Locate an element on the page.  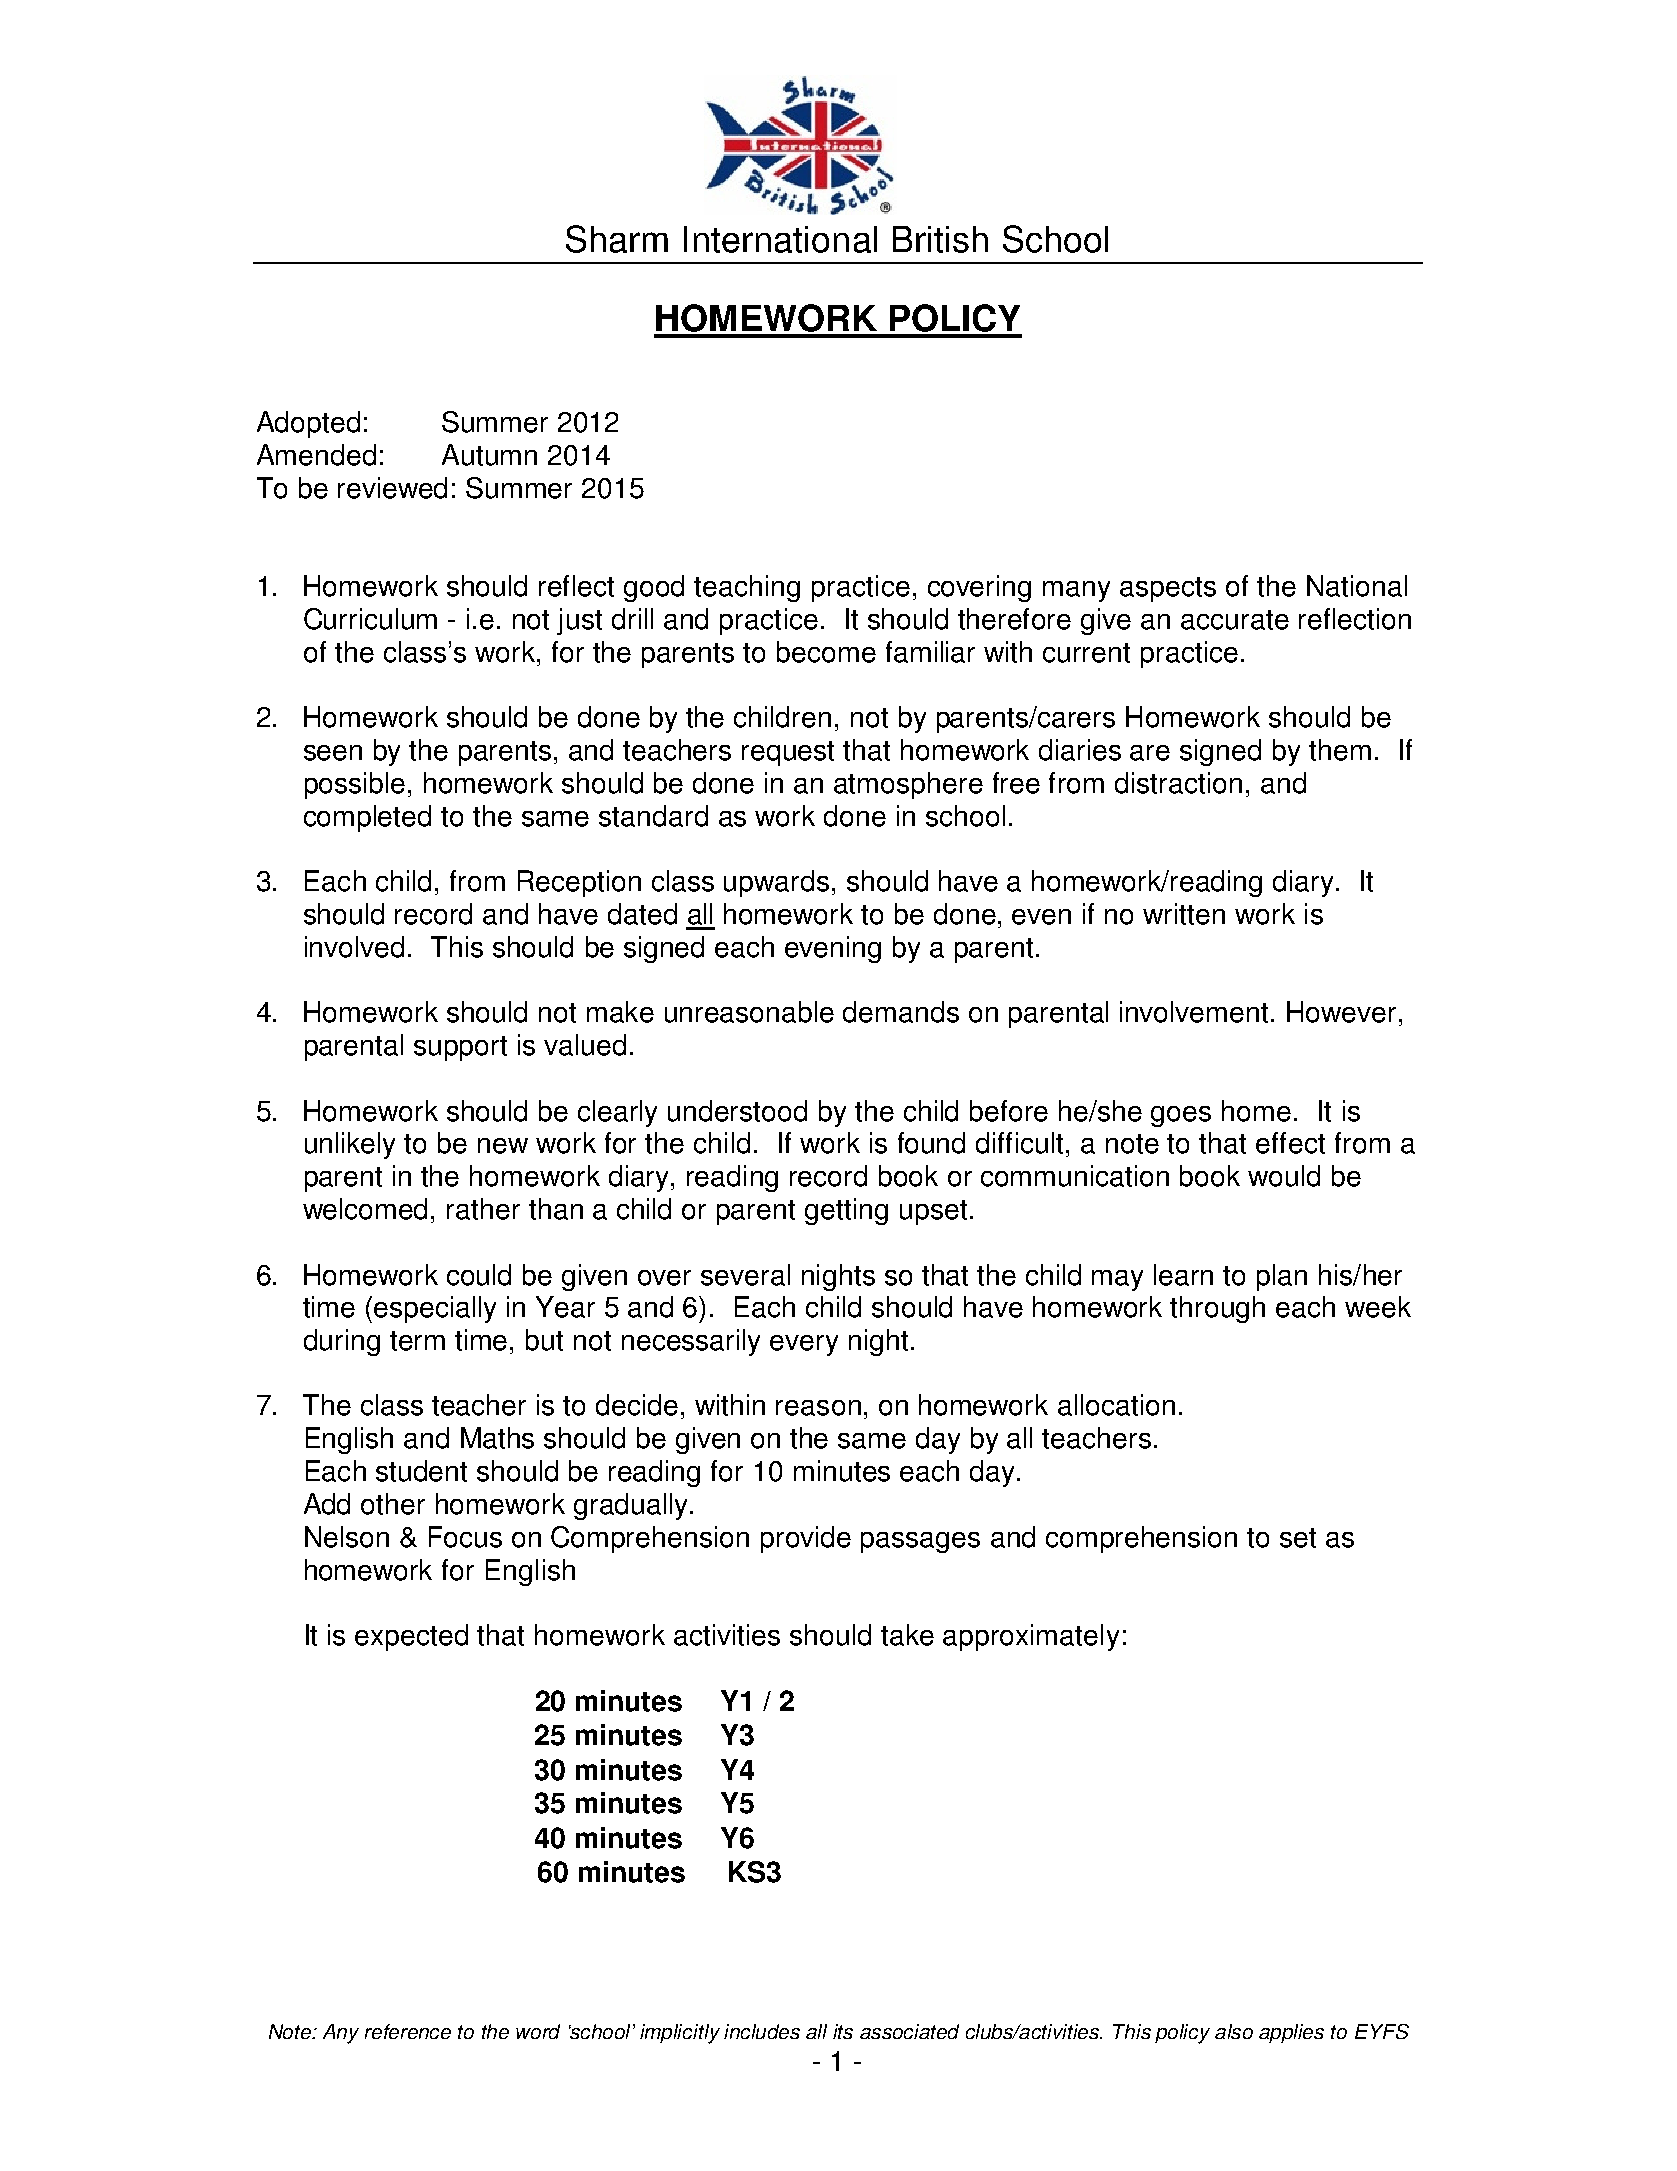
written is located at coordinates (1184, 914).
